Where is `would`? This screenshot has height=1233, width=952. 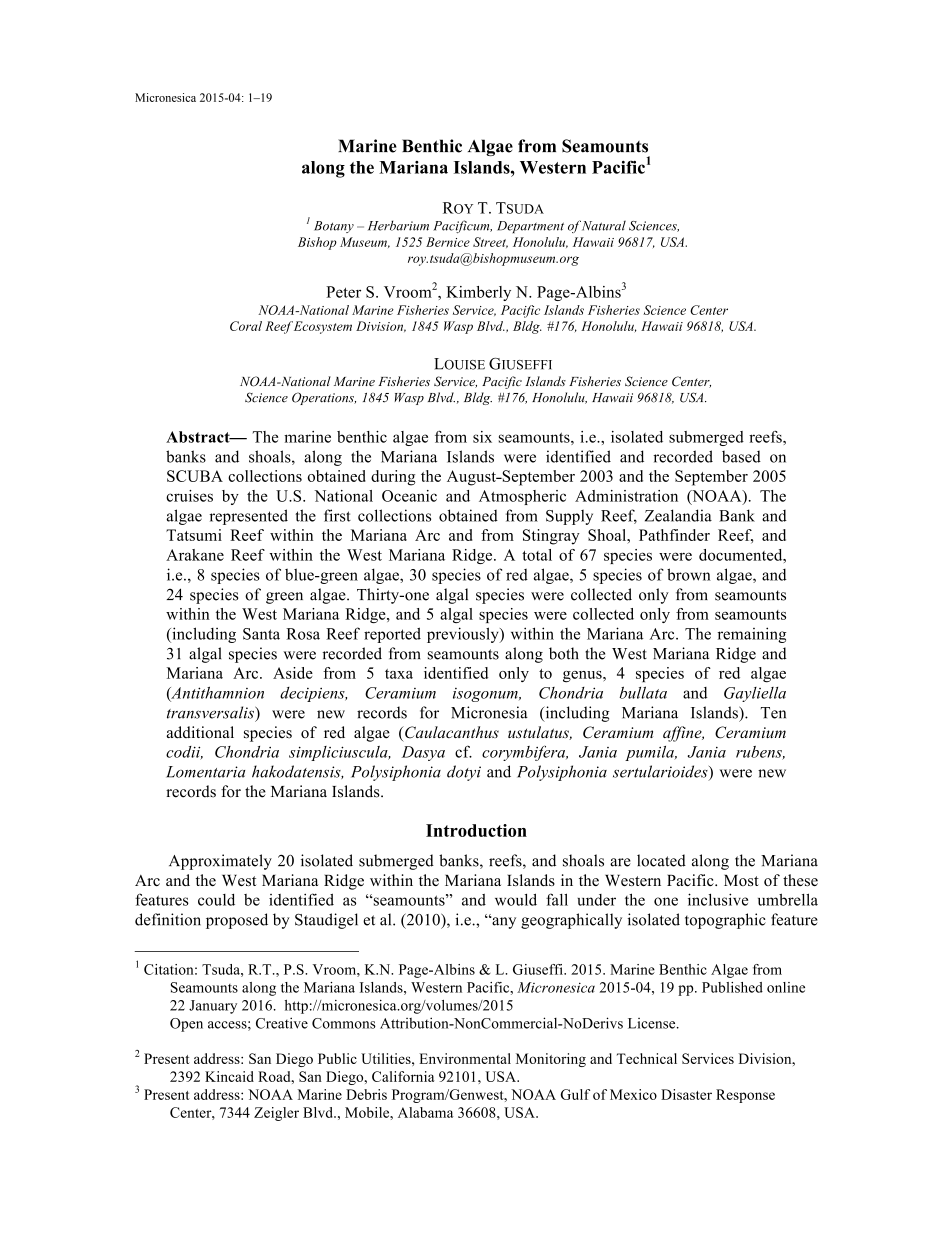
would is located at coordinates (516, 899).
